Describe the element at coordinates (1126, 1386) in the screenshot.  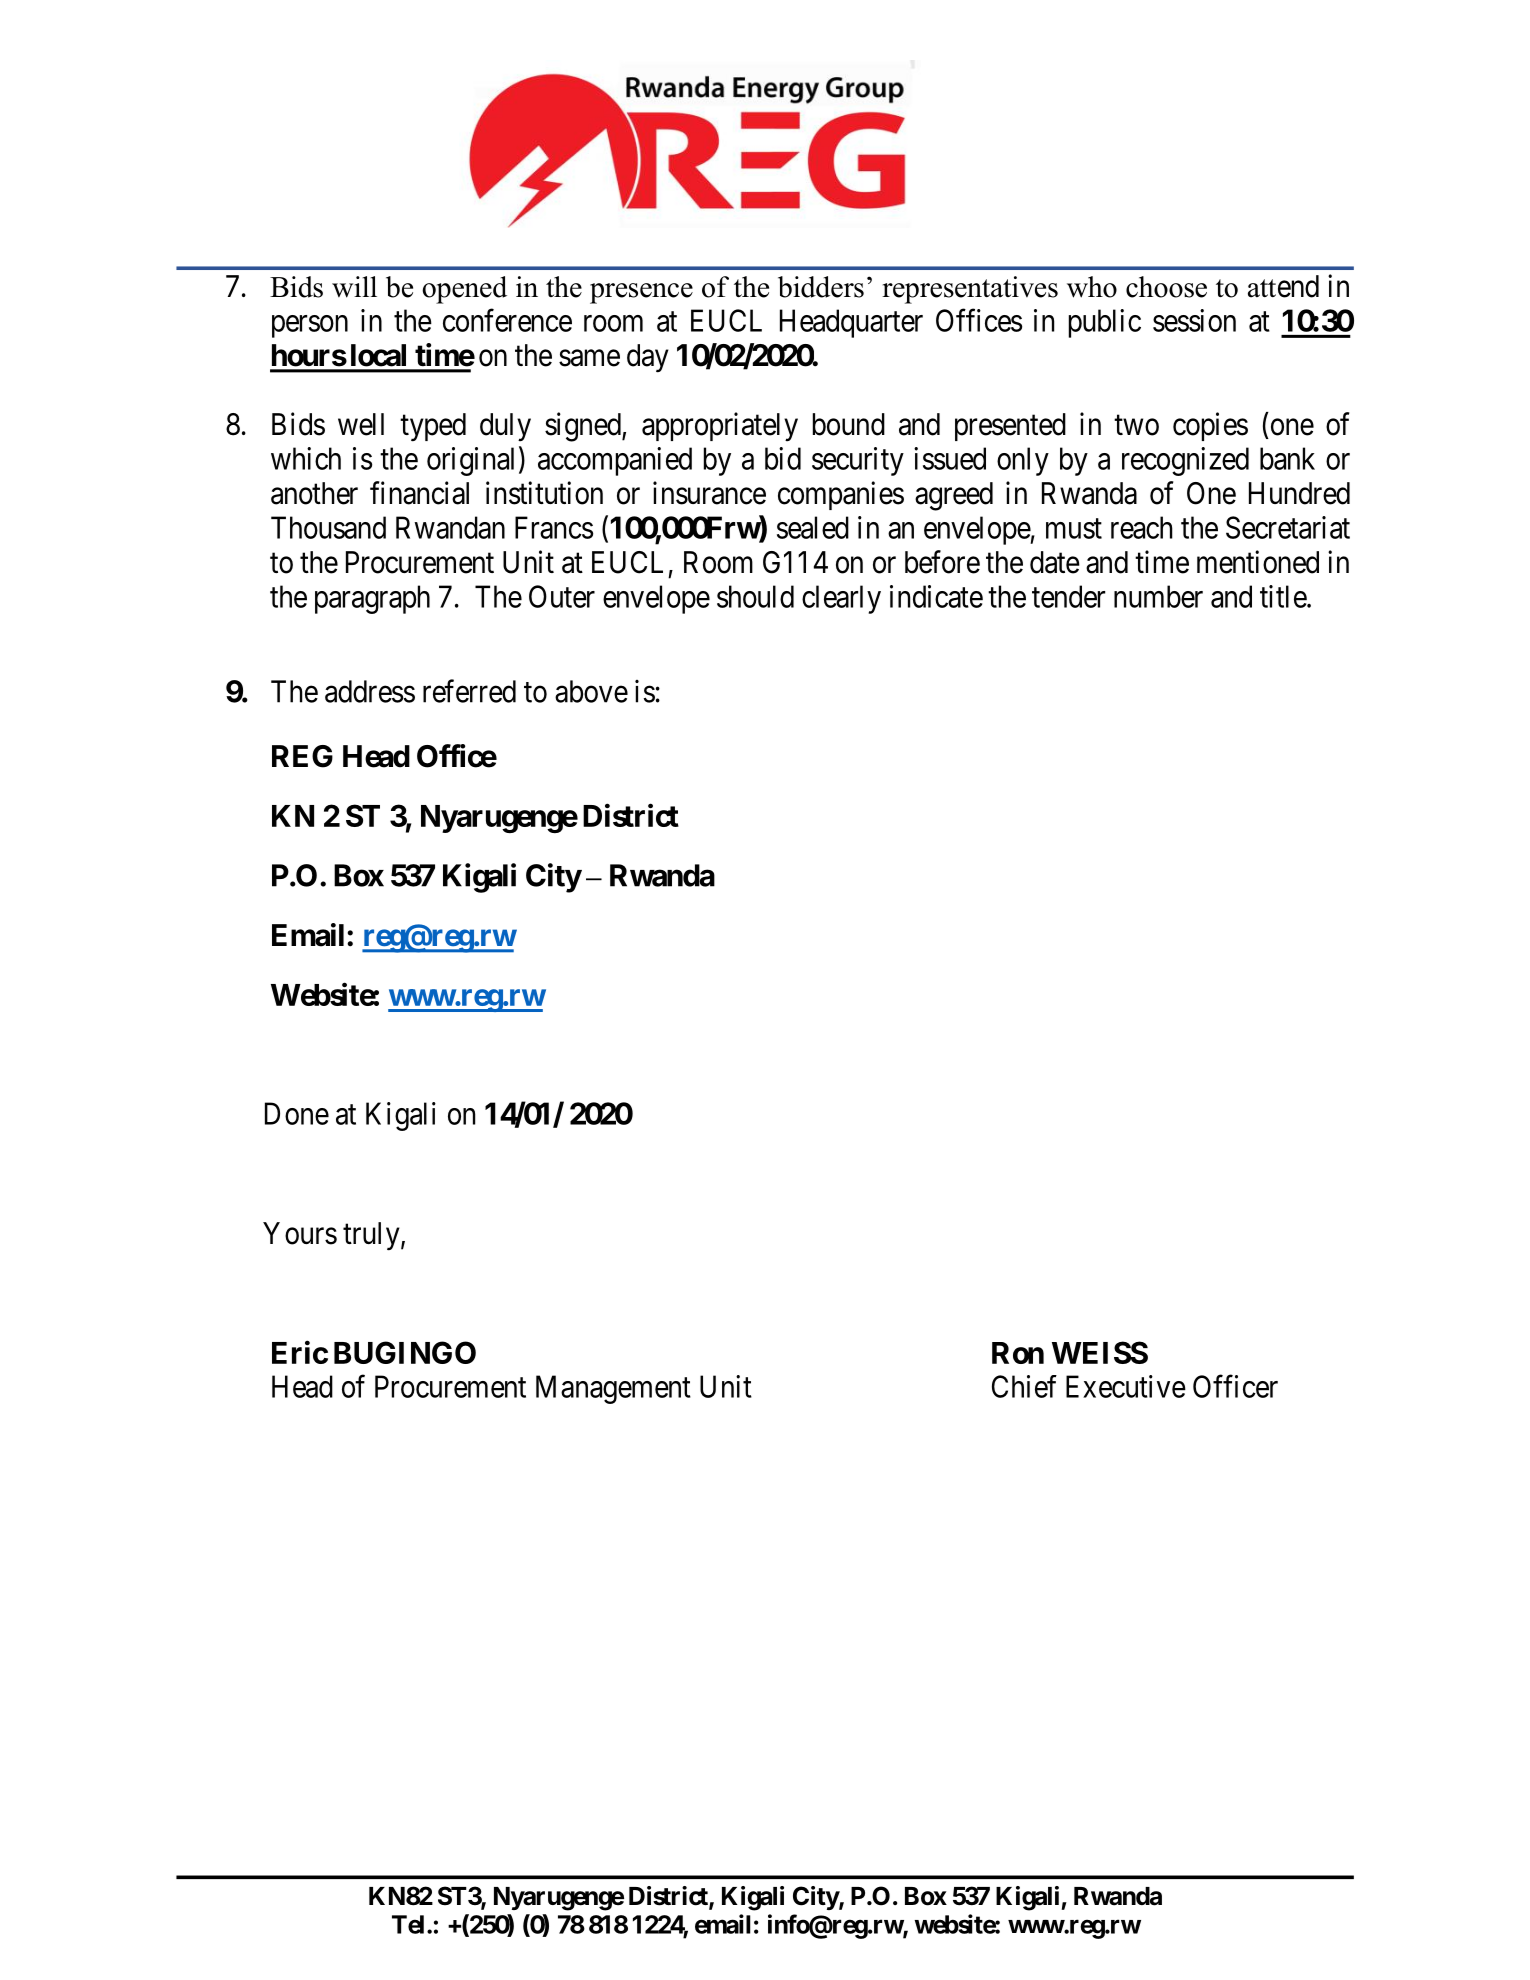
I see `Executive` at that location.
